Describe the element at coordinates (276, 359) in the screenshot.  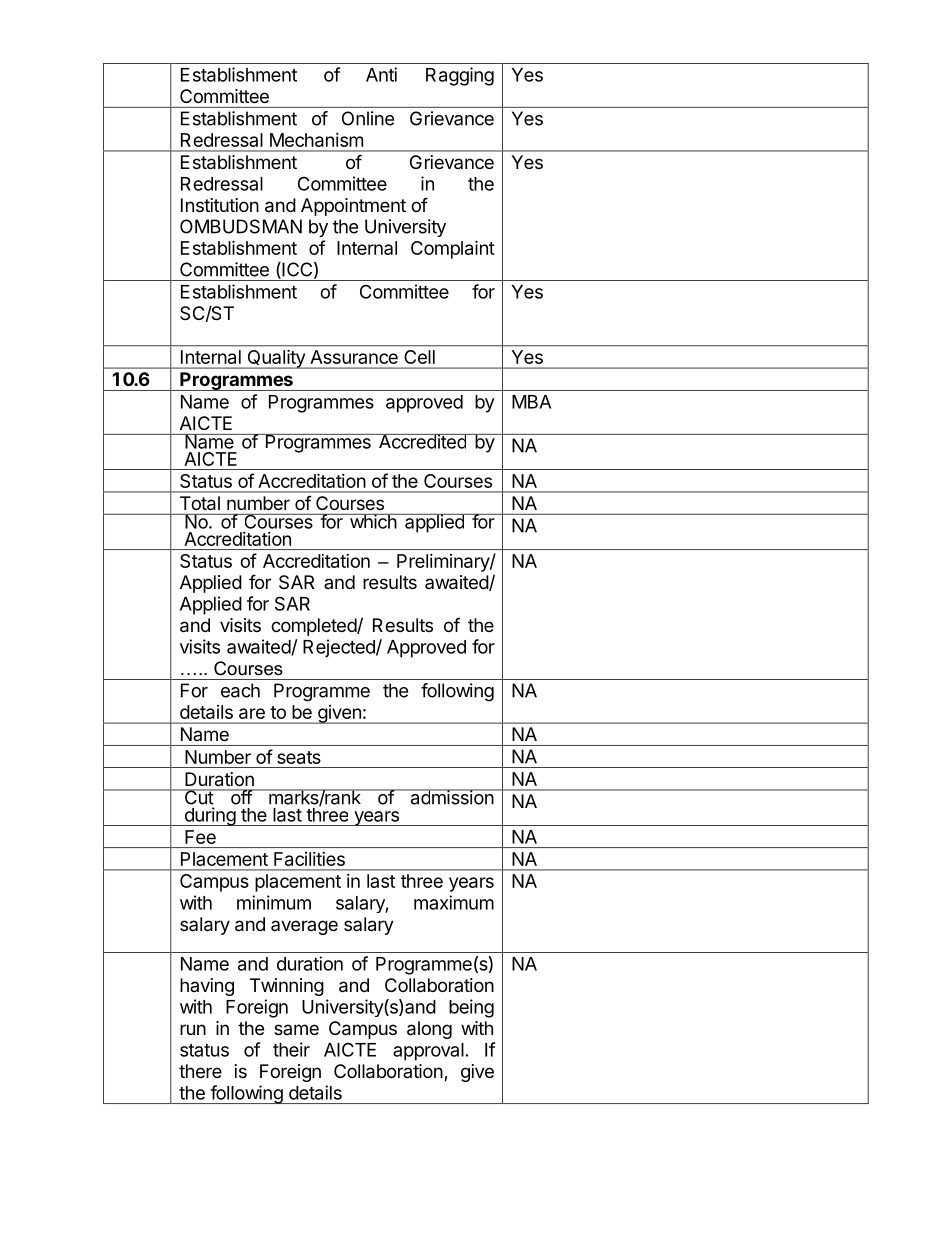
I see `Quality` at that location.
